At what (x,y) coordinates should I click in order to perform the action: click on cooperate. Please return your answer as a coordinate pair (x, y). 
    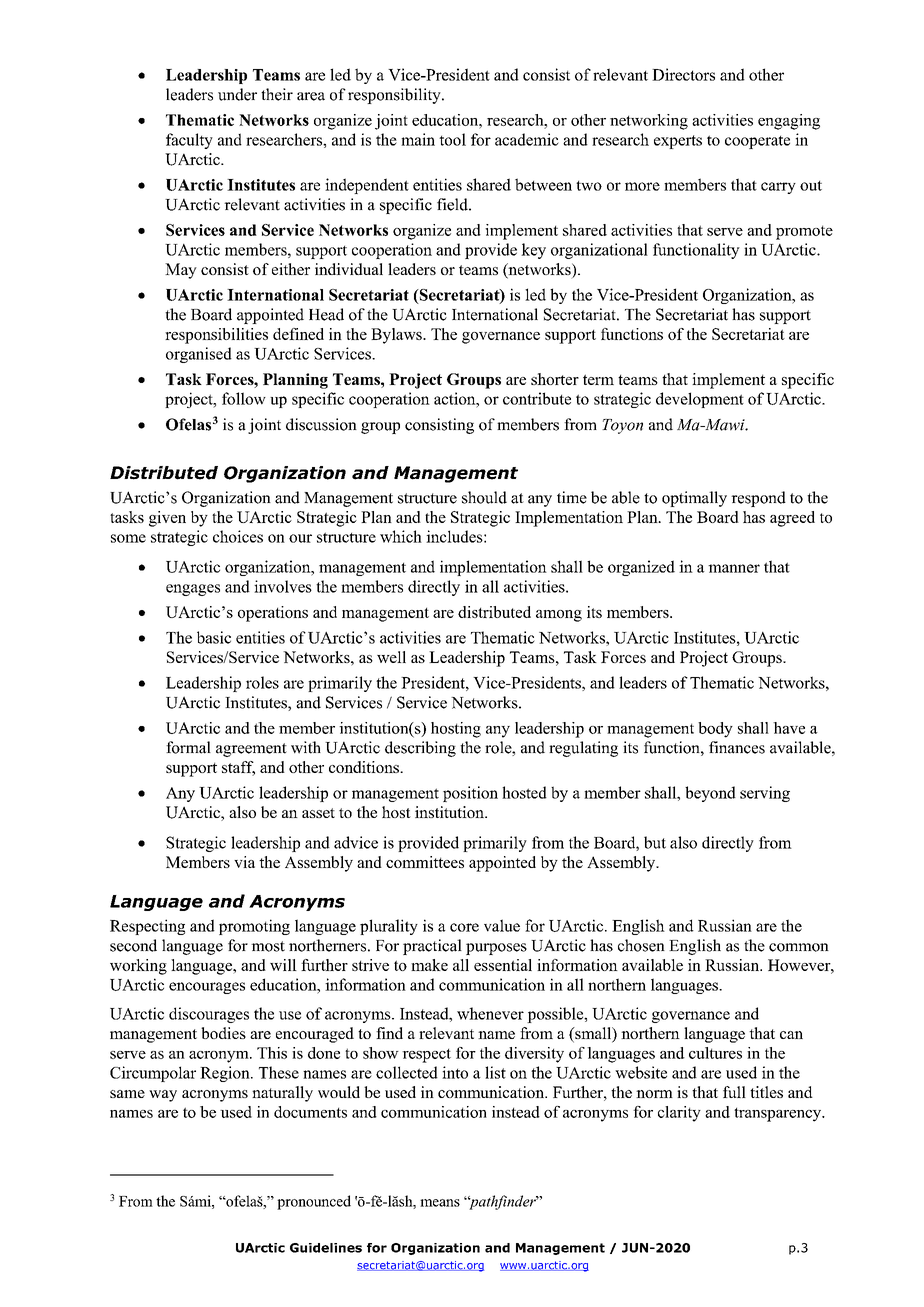
    Looking at the image, I should click on (757, 142).
